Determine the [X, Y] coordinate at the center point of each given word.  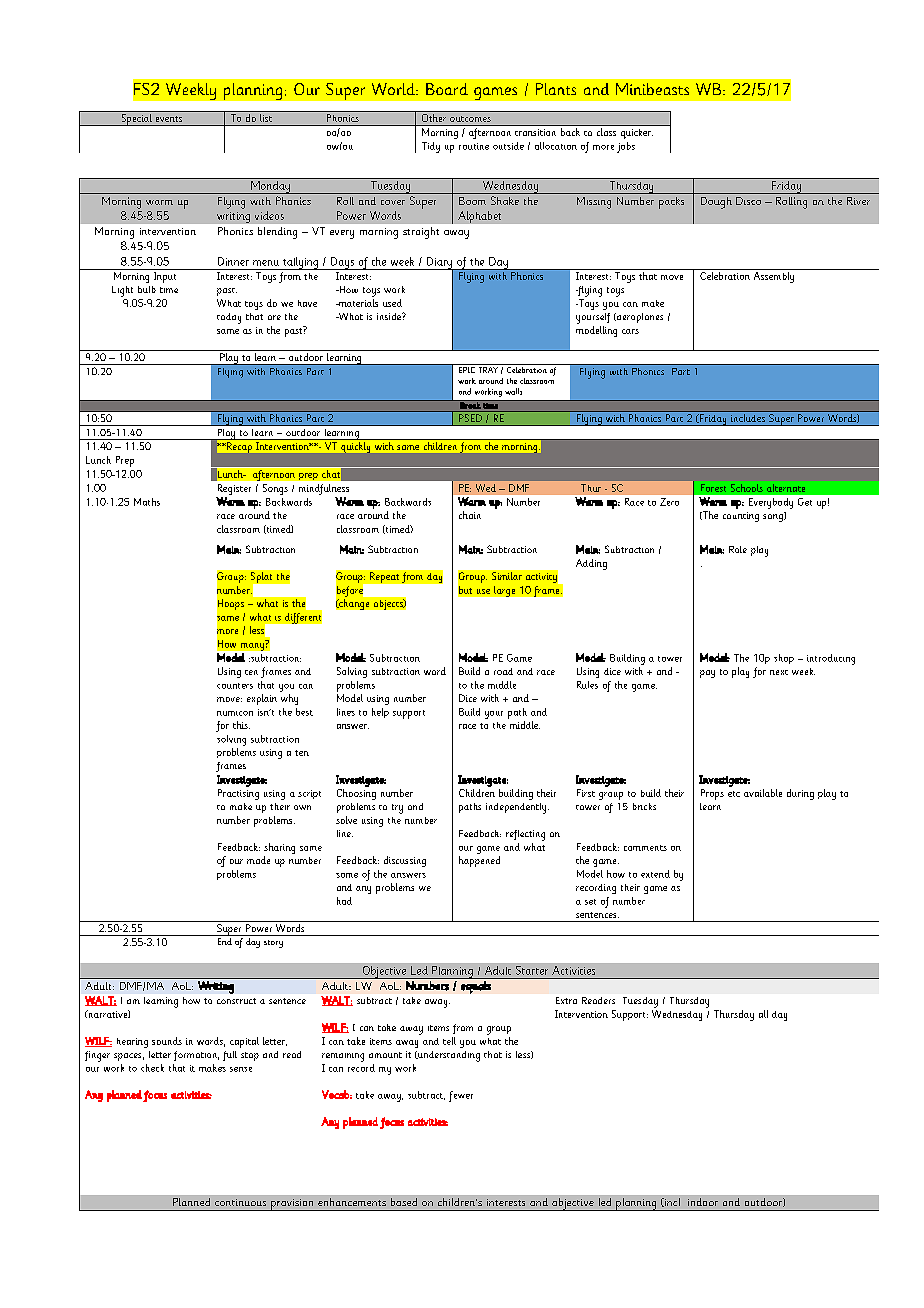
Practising [238, 794]
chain [470, 515]
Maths [147, 502]
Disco [748, 201]
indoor [703, 1202]
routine [474, 146]
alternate [786, 488]
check [152, 1068]
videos [269, 215]
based [404, 1202]
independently [517, 808]
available [763, 793]
